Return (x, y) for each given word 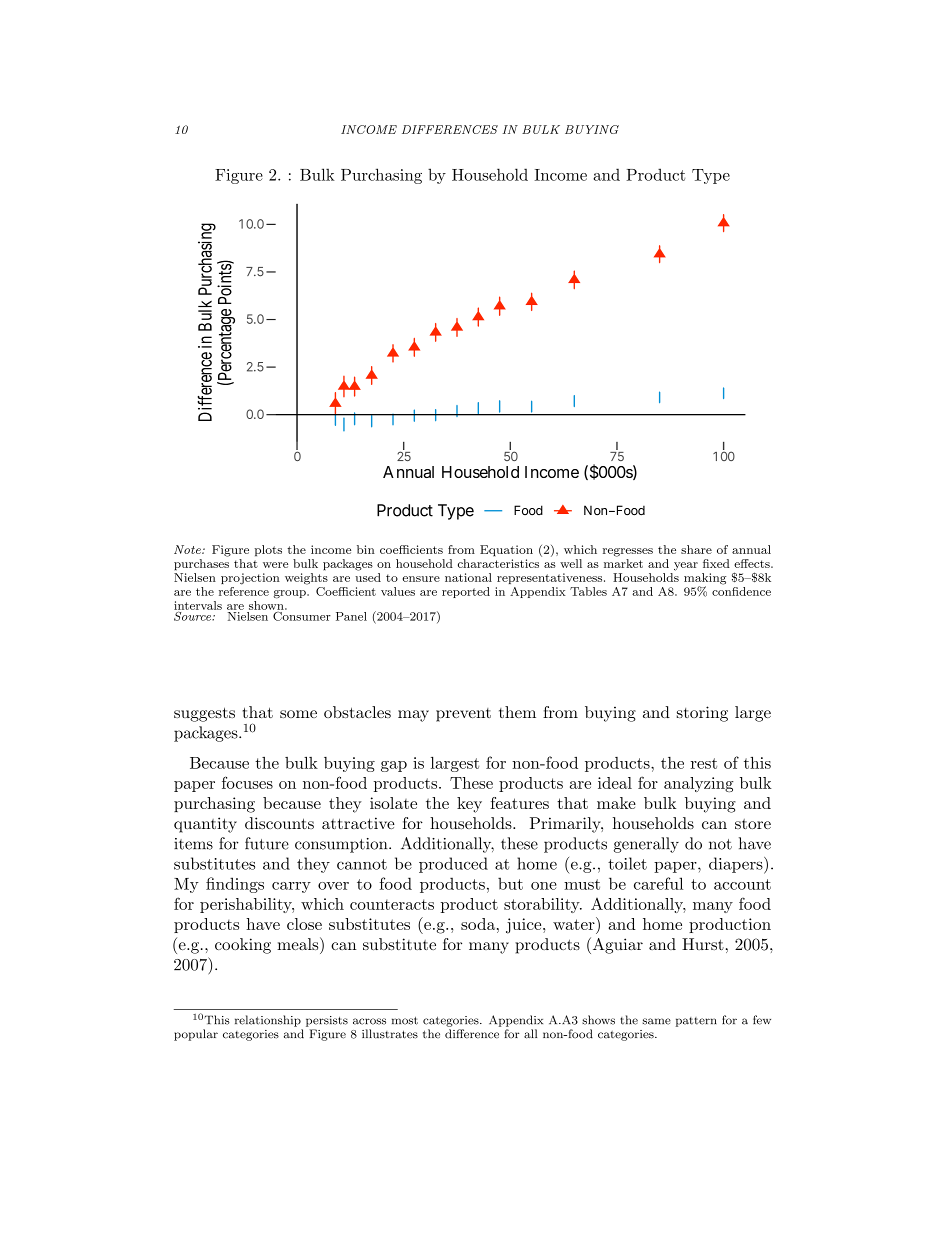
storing (702, 714)
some (298, 714)
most (405, 1021)
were (275, 565)
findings (235, 885)
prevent (463, 715)
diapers (736, 865)
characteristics (498, 563)
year (686, 566)
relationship (268, 1021)
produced (453, 865)
